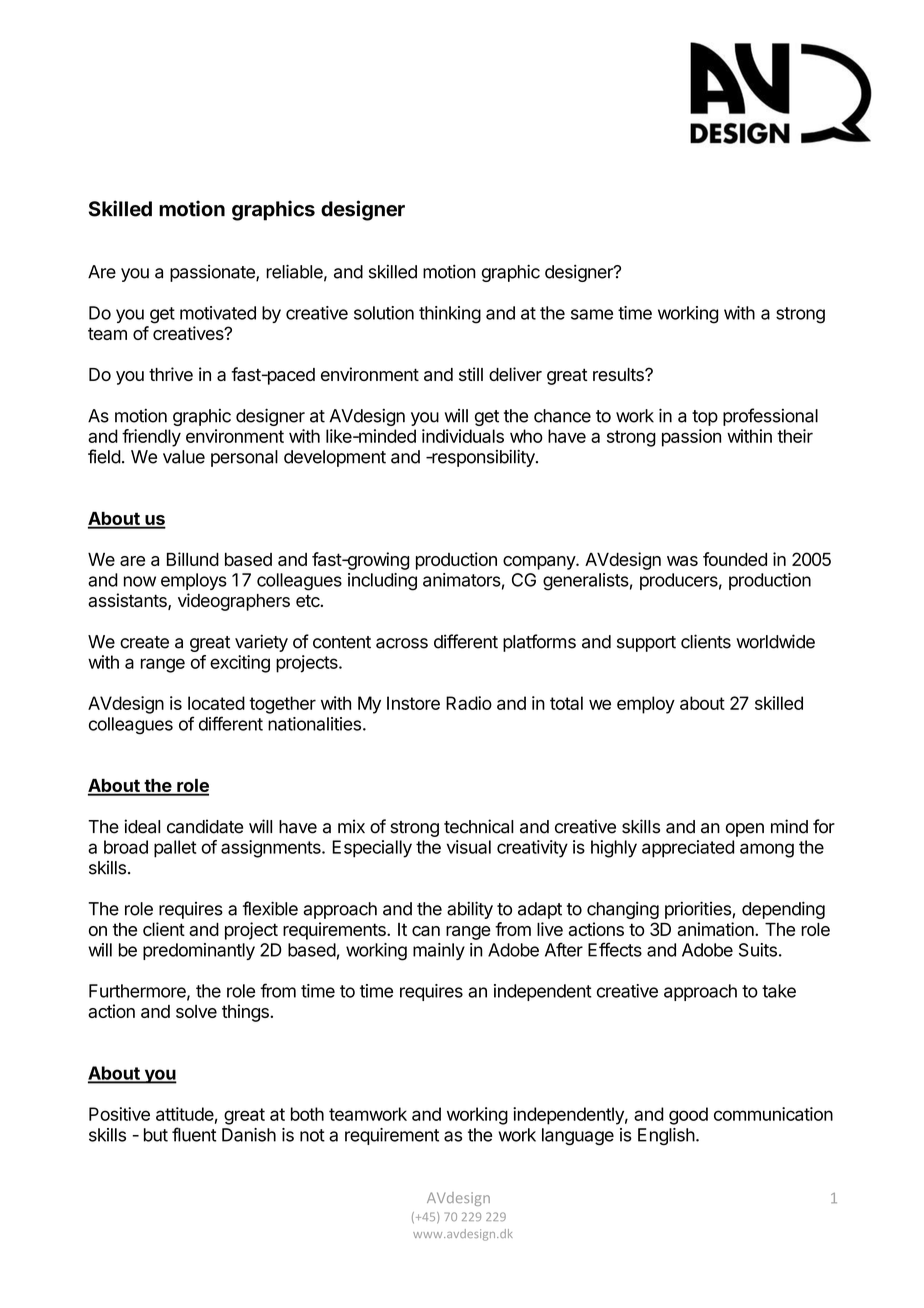 This screenshot has width=924, height=1308. I want to click on language, so click(578, 1137).
